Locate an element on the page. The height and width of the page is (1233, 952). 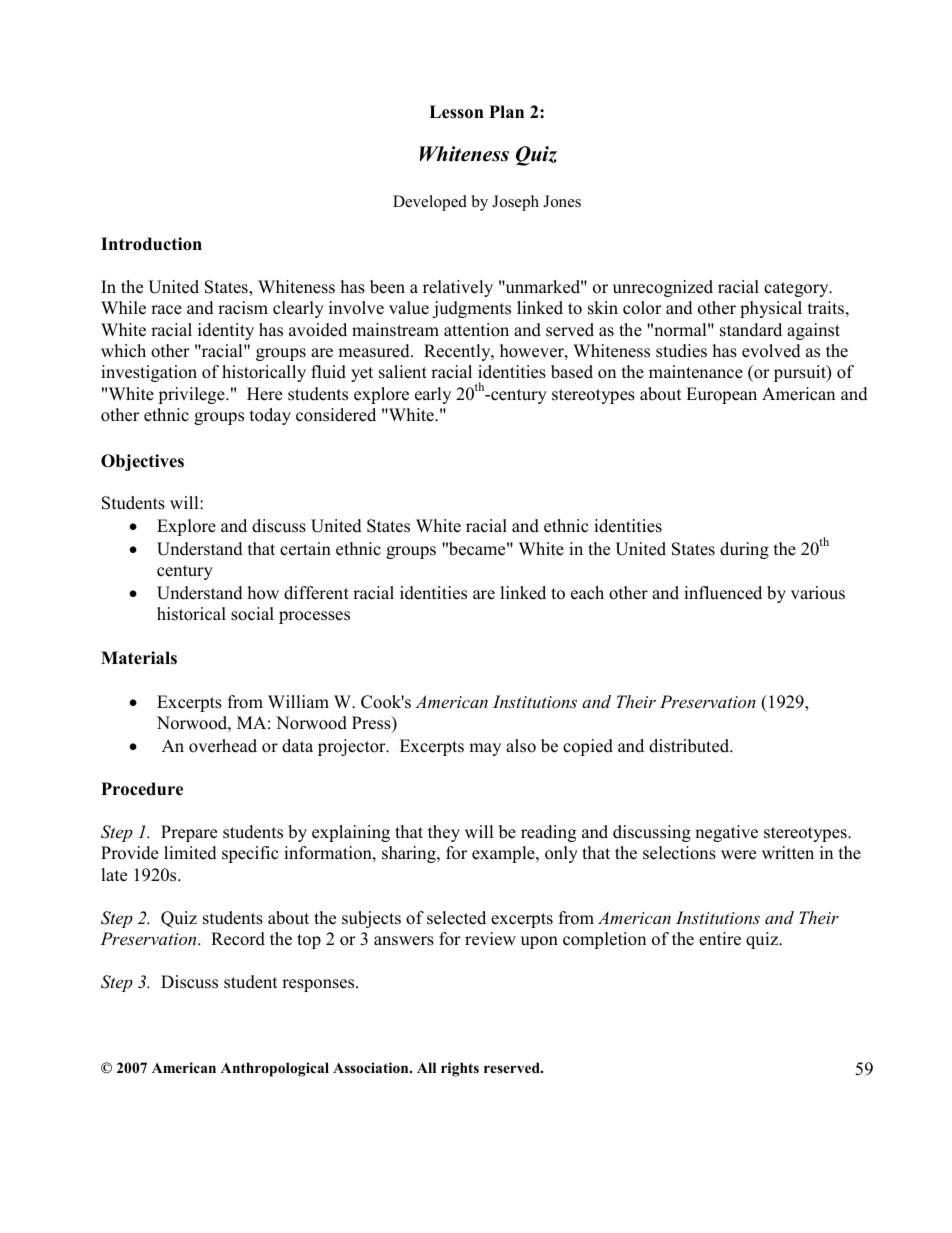
Prepare is located at coordinates (189, 833).
